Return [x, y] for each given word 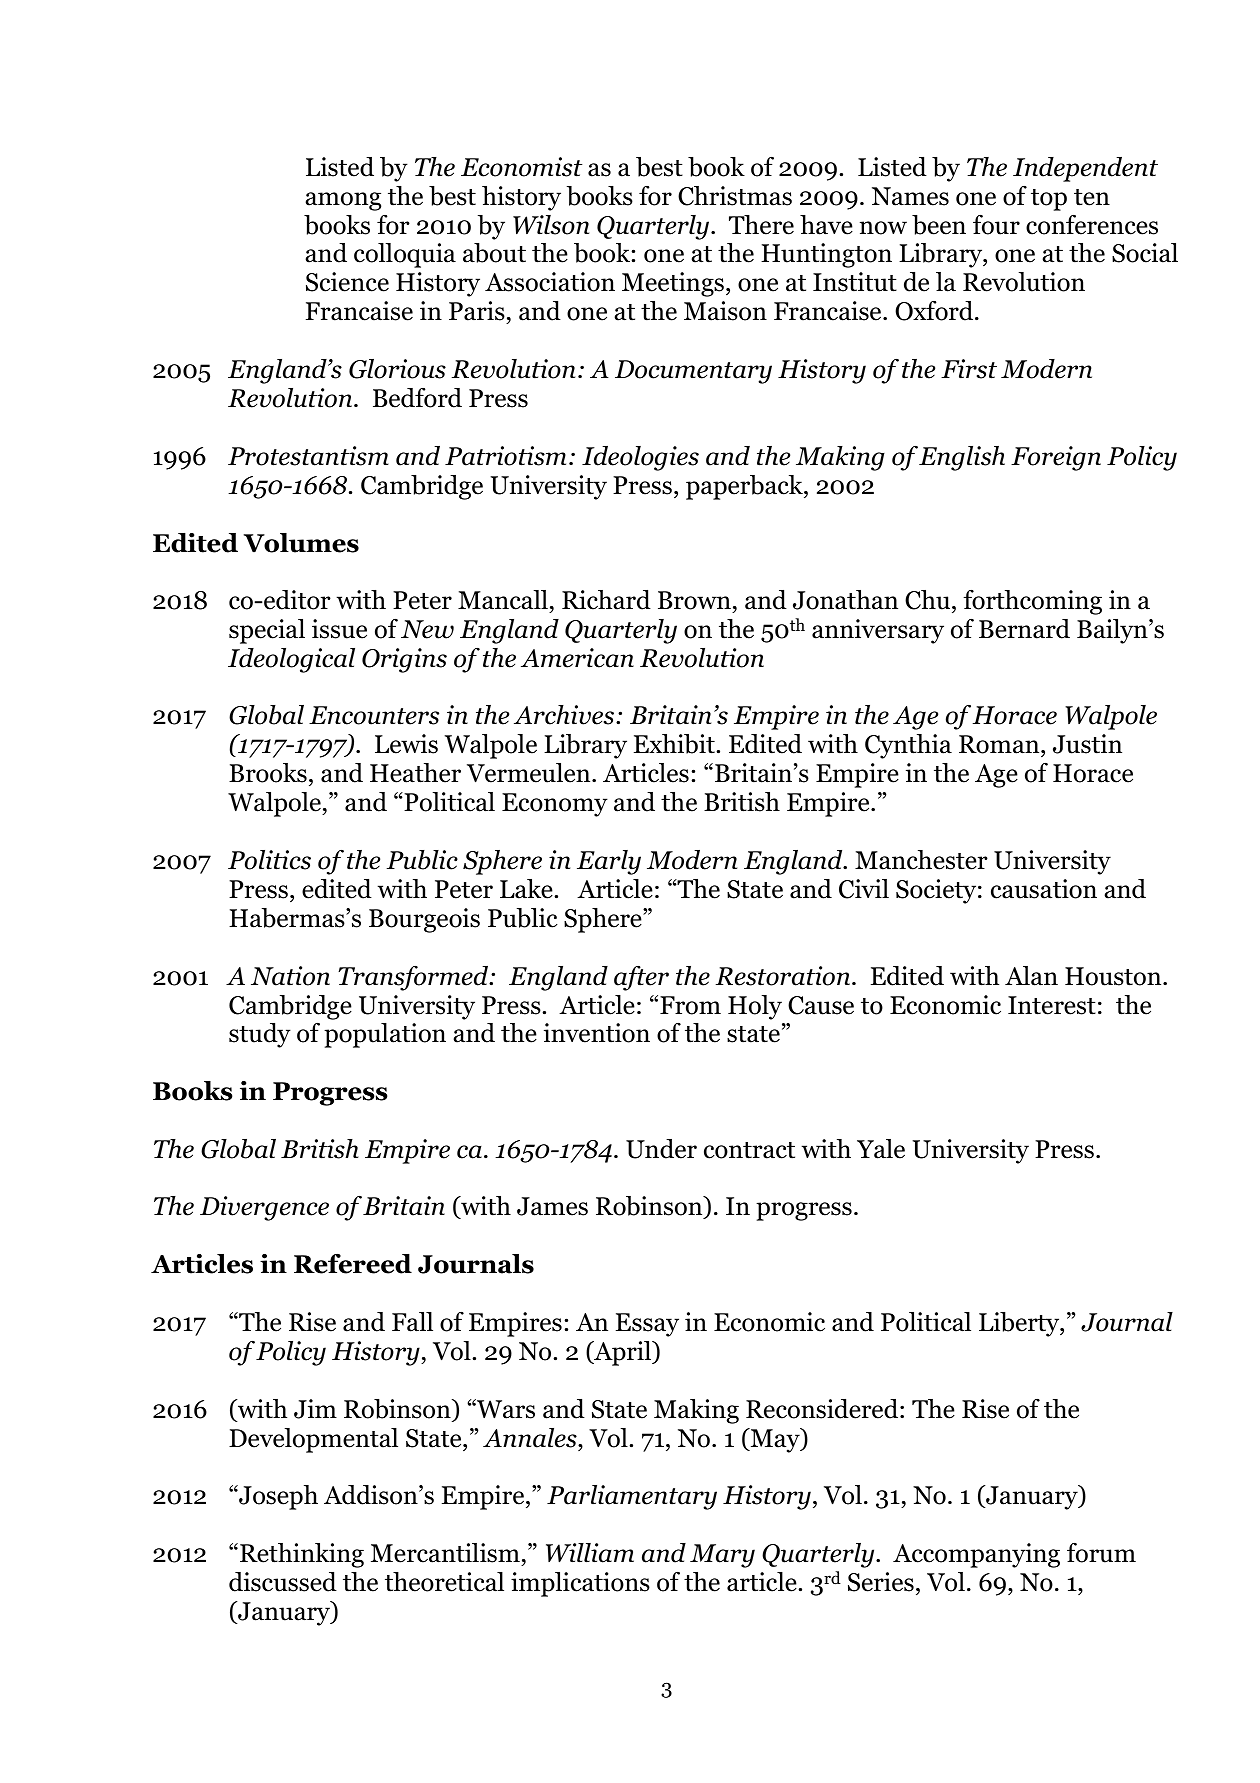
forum [1101, 1553]
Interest [1052, 1005]
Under [661, 1149]
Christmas [735, 196]
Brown [694, 600]
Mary [722, 1556]
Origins [404, 660]
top [1049, 200]
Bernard [1024, 629]
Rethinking [302, 1555]
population [385, 1035]
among [343, 201]
